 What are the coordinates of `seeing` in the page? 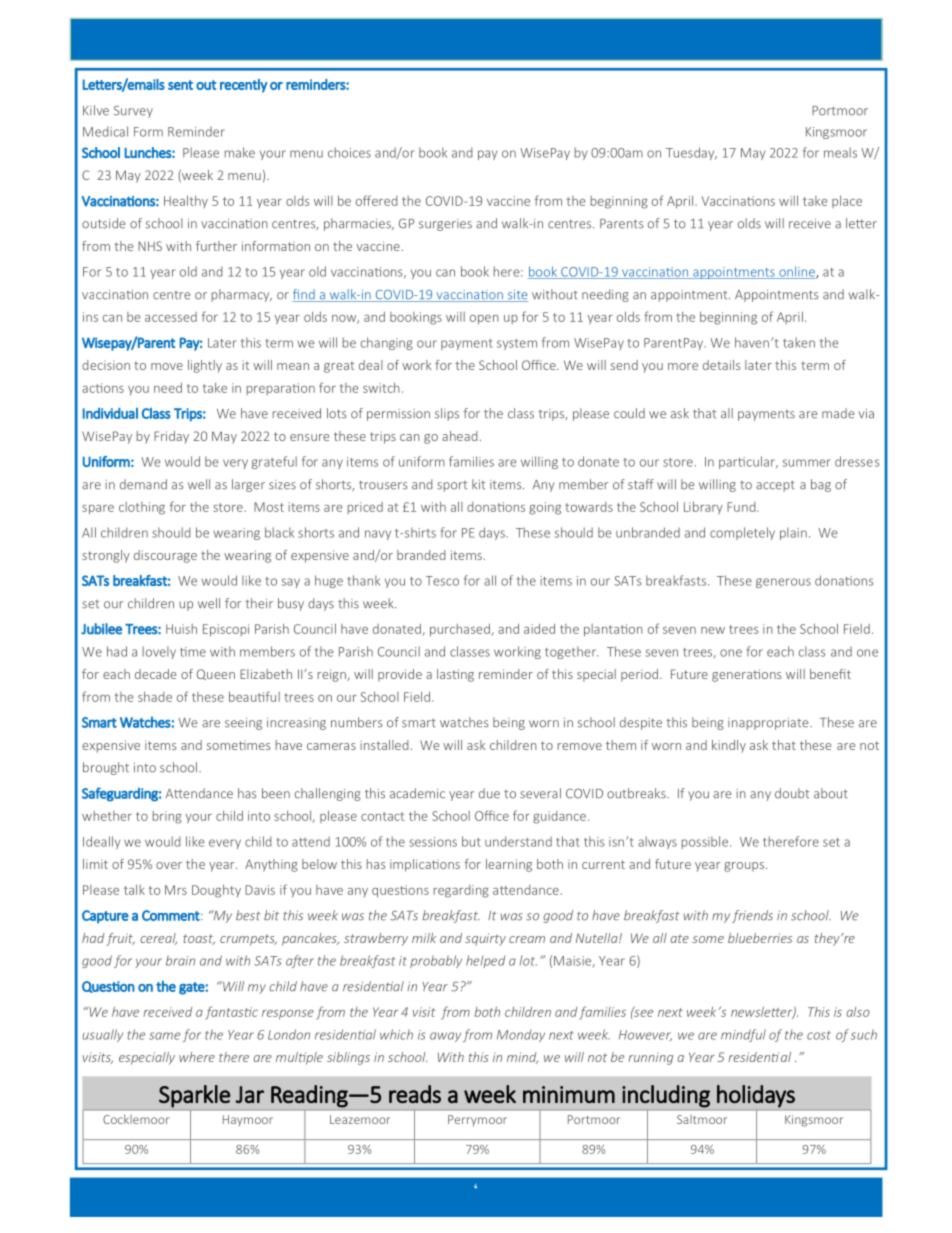 It's located at (243, 724).
